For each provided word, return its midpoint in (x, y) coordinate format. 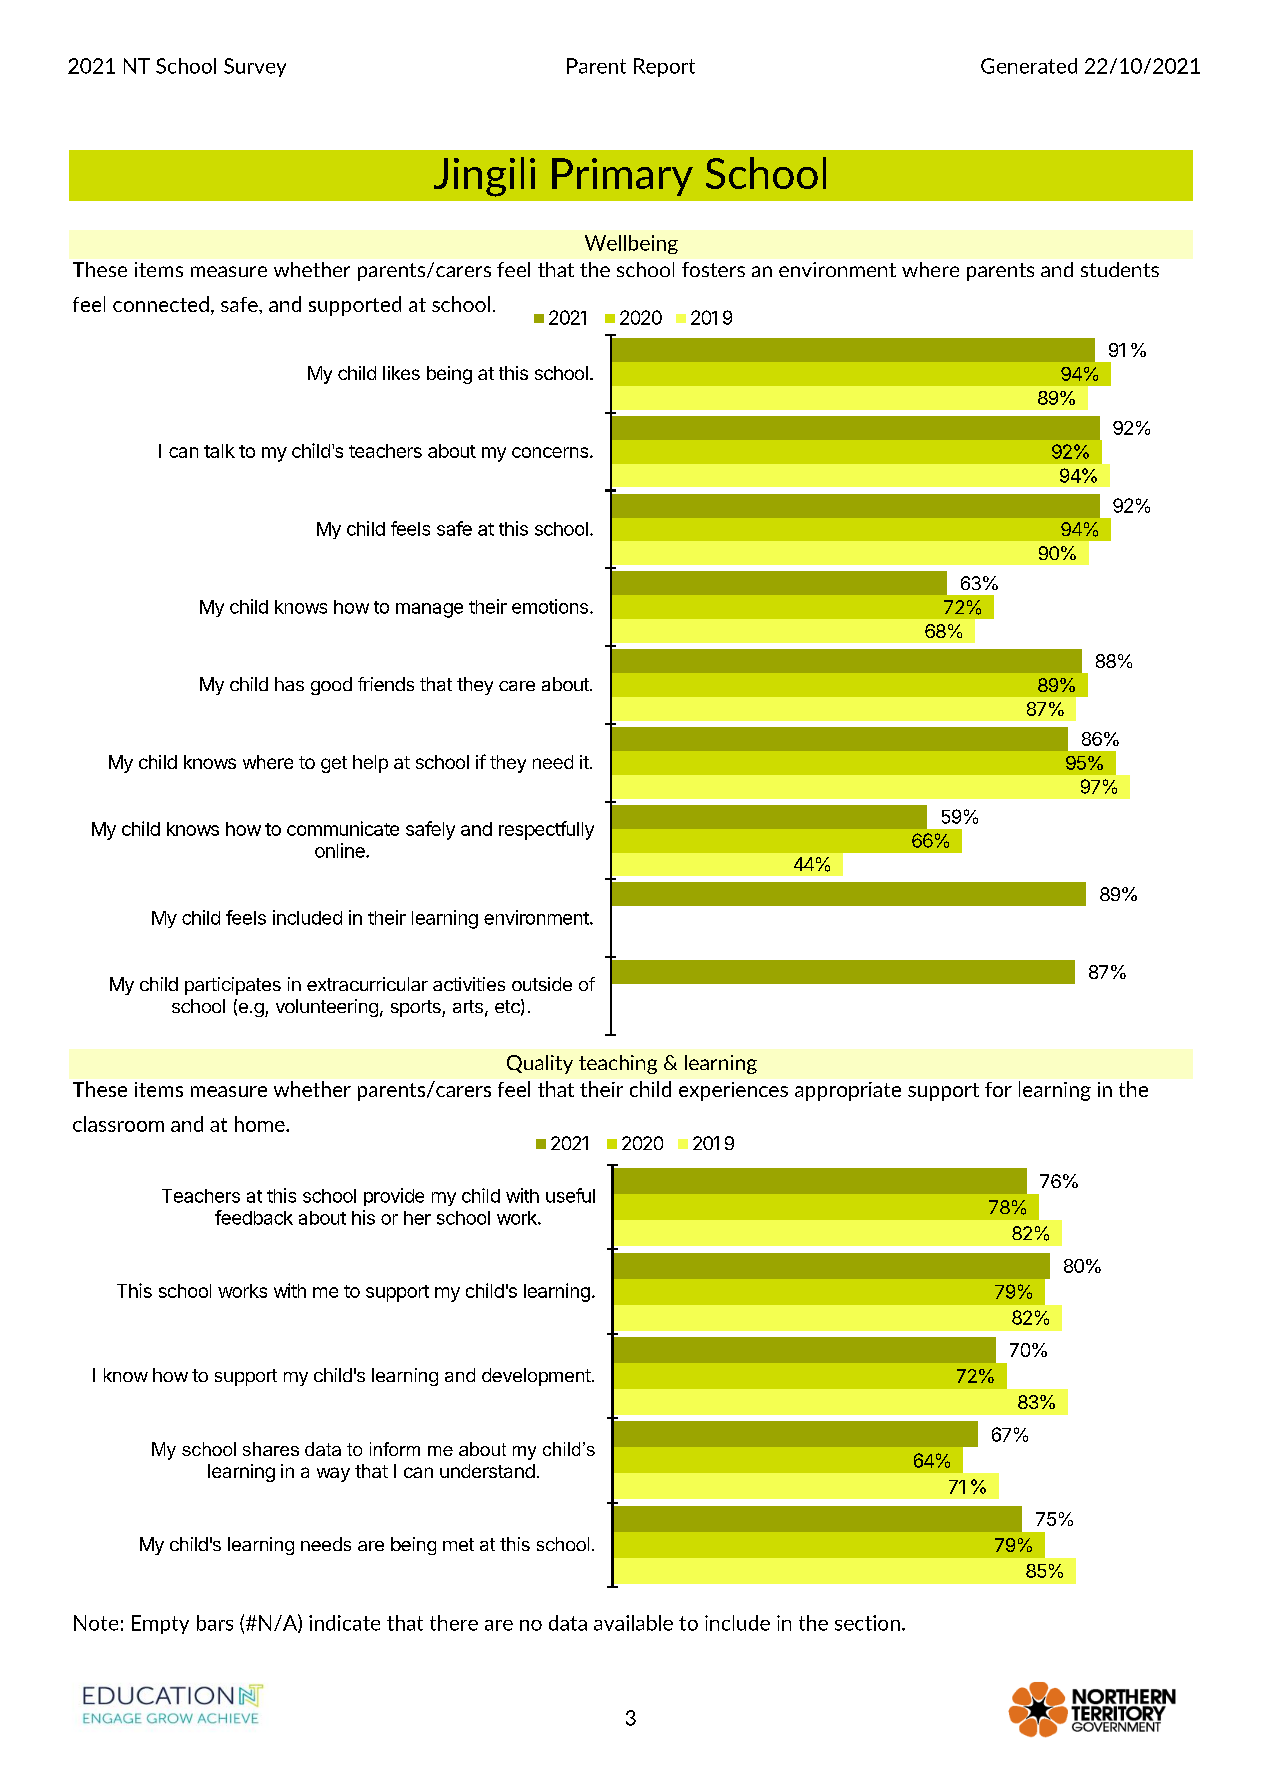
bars (215, 1623)
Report (664, 67)
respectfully (546, 830)
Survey (255, 67)
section (867, 1623)
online (341, 850)
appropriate (848, 1091)
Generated (1029, 66)
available (633, 1623)
